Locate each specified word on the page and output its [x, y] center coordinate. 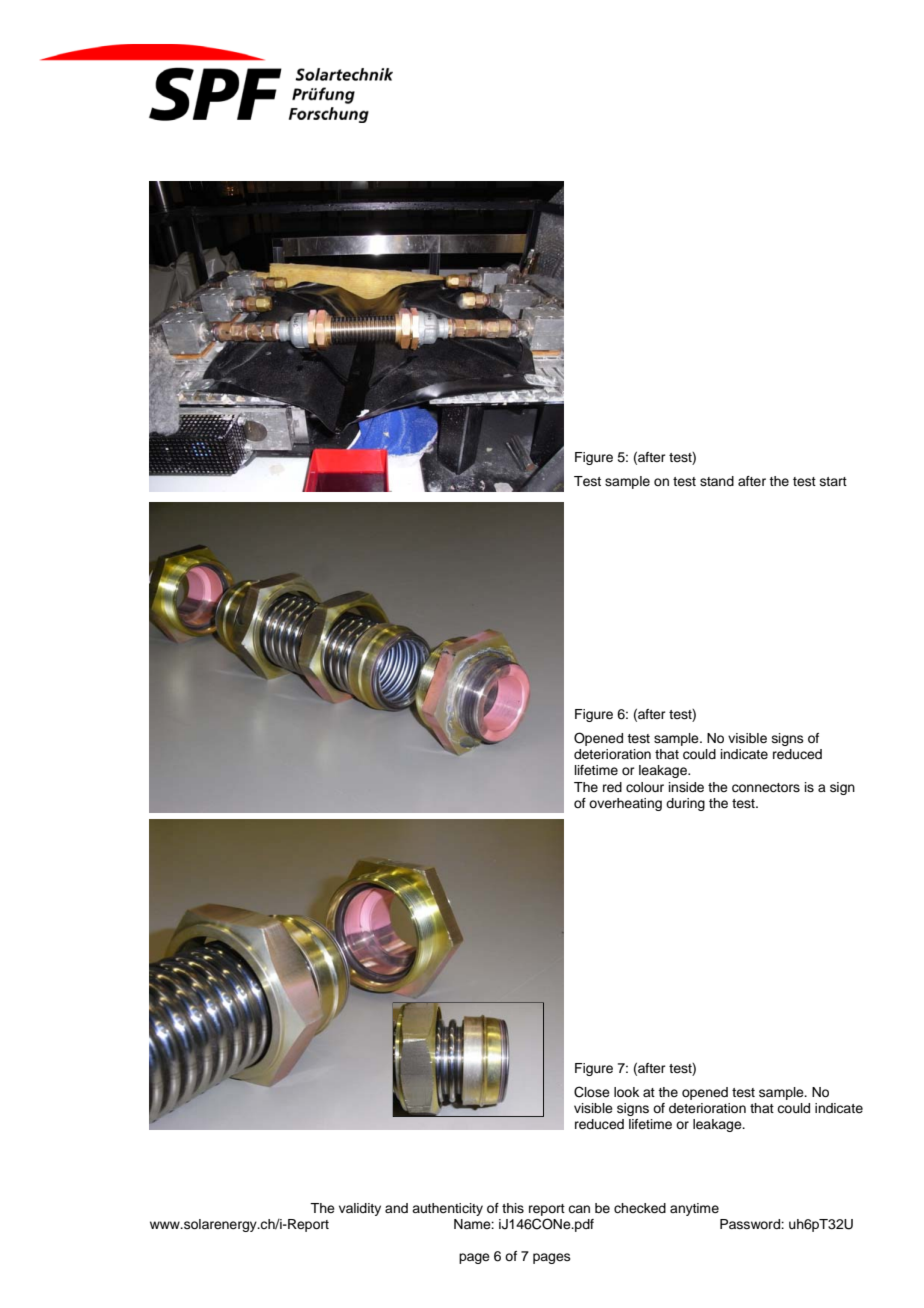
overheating [625, 804]
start [833, 481]
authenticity [447, 1209]
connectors [766, 788]
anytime [694, 1209]
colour [645, 787]
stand [717, 481]
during [685, 804]
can [579, 1209]
